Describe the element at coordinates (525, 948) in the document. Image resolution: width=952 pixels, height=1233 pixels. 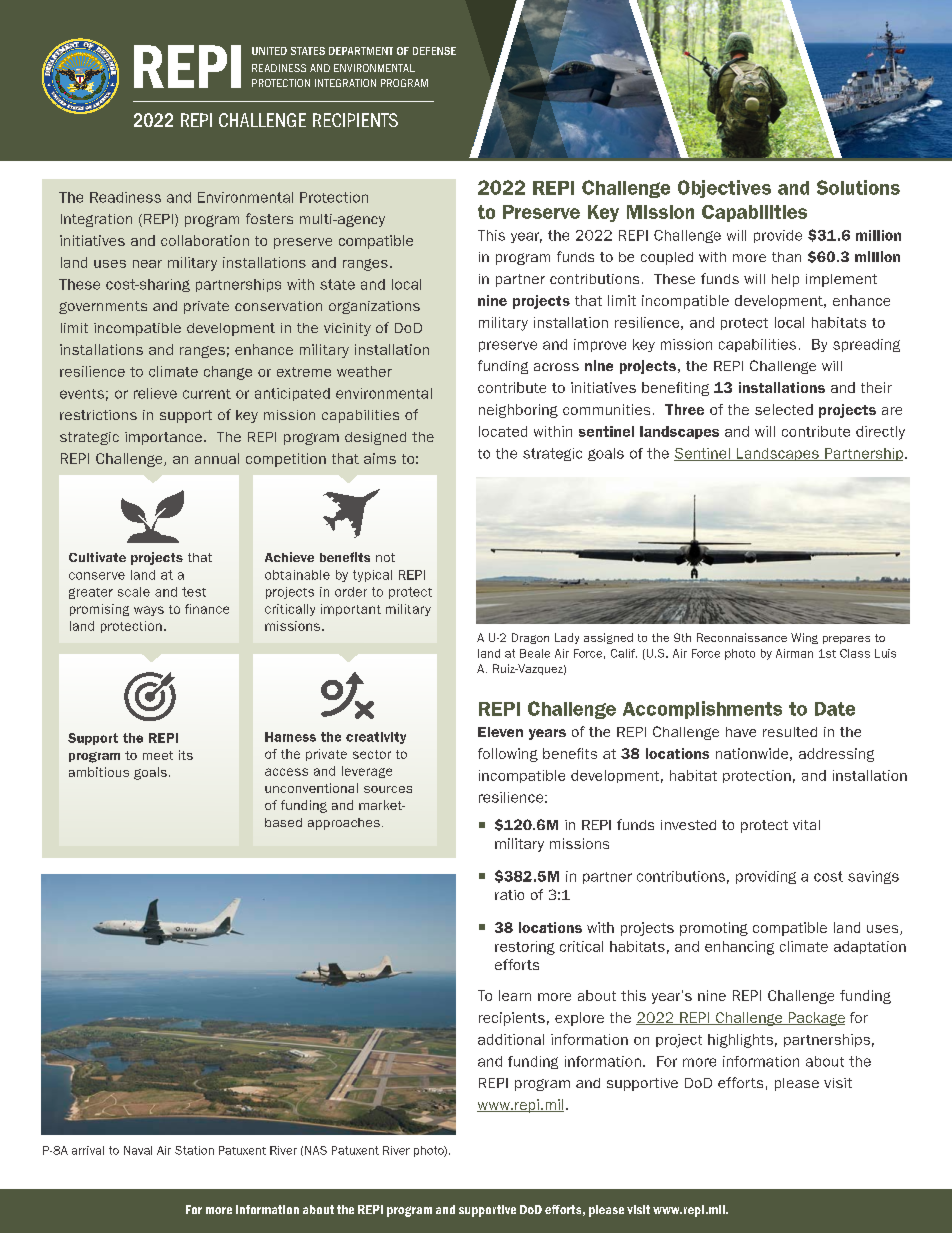
I see `restoring` at that location.
